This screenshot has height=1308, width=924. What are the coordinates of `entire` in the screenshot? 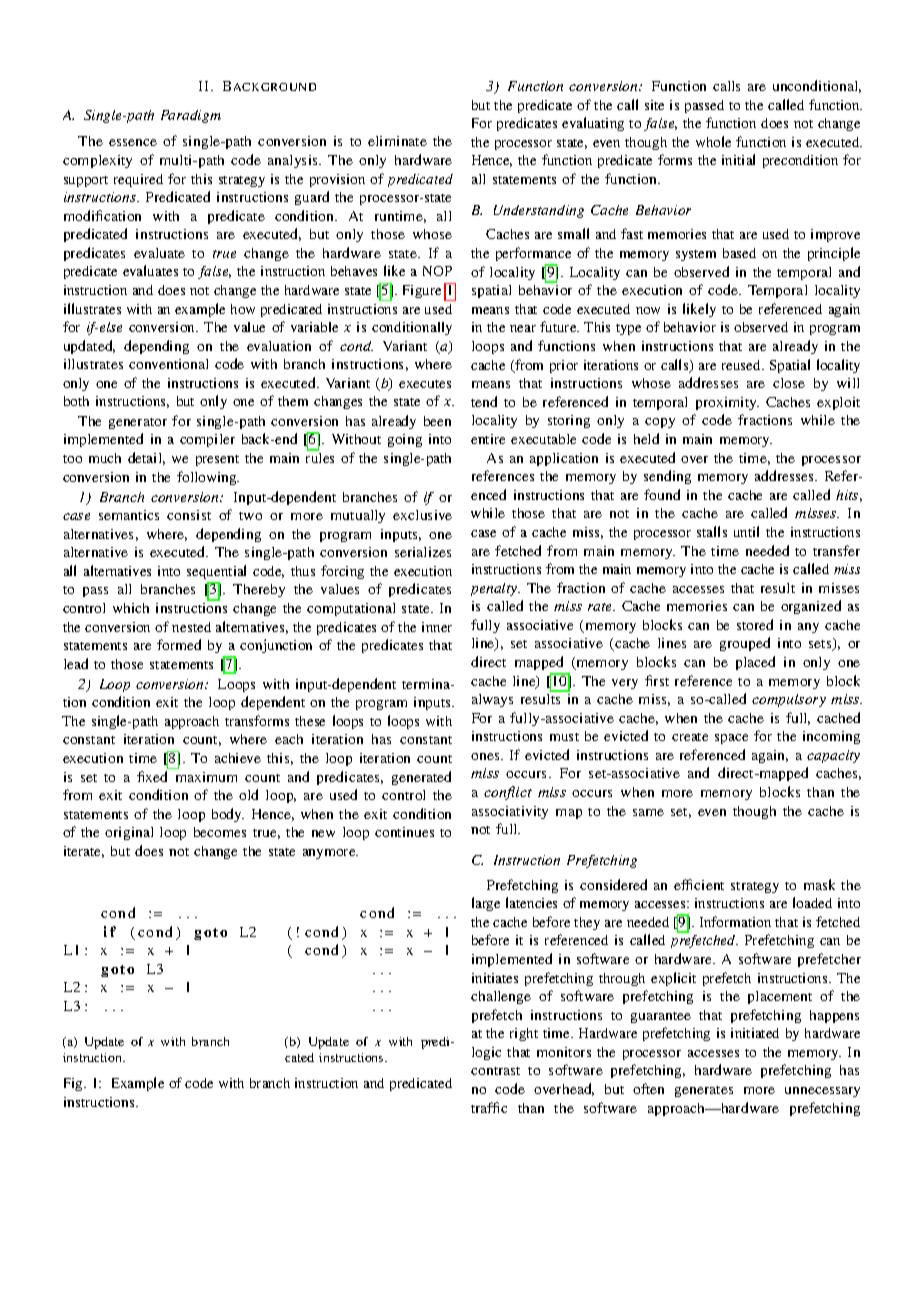 It's located at (488, 439).
